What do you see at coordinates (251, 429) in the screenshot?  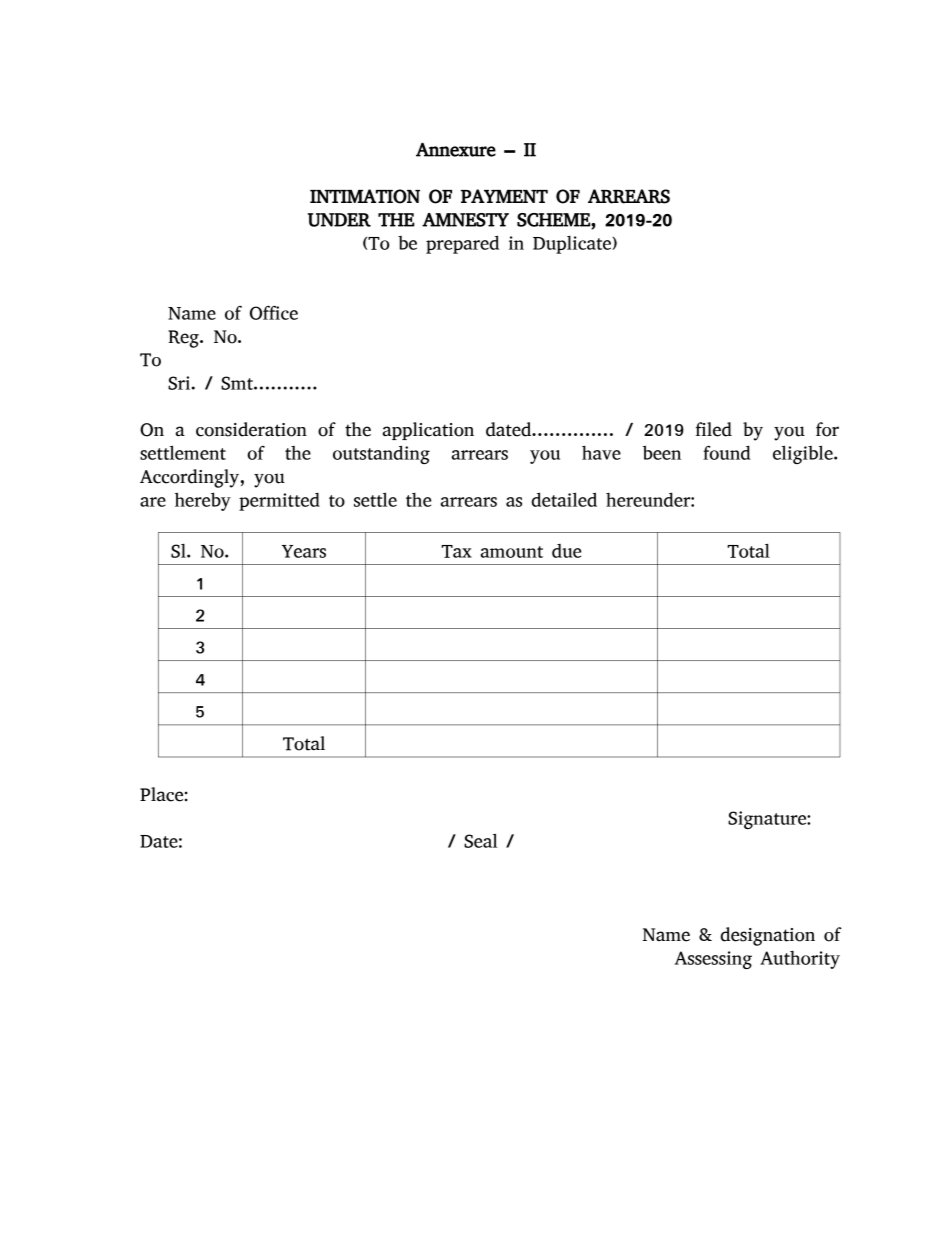 I see `consideration` at bounding box center [251, 429].
